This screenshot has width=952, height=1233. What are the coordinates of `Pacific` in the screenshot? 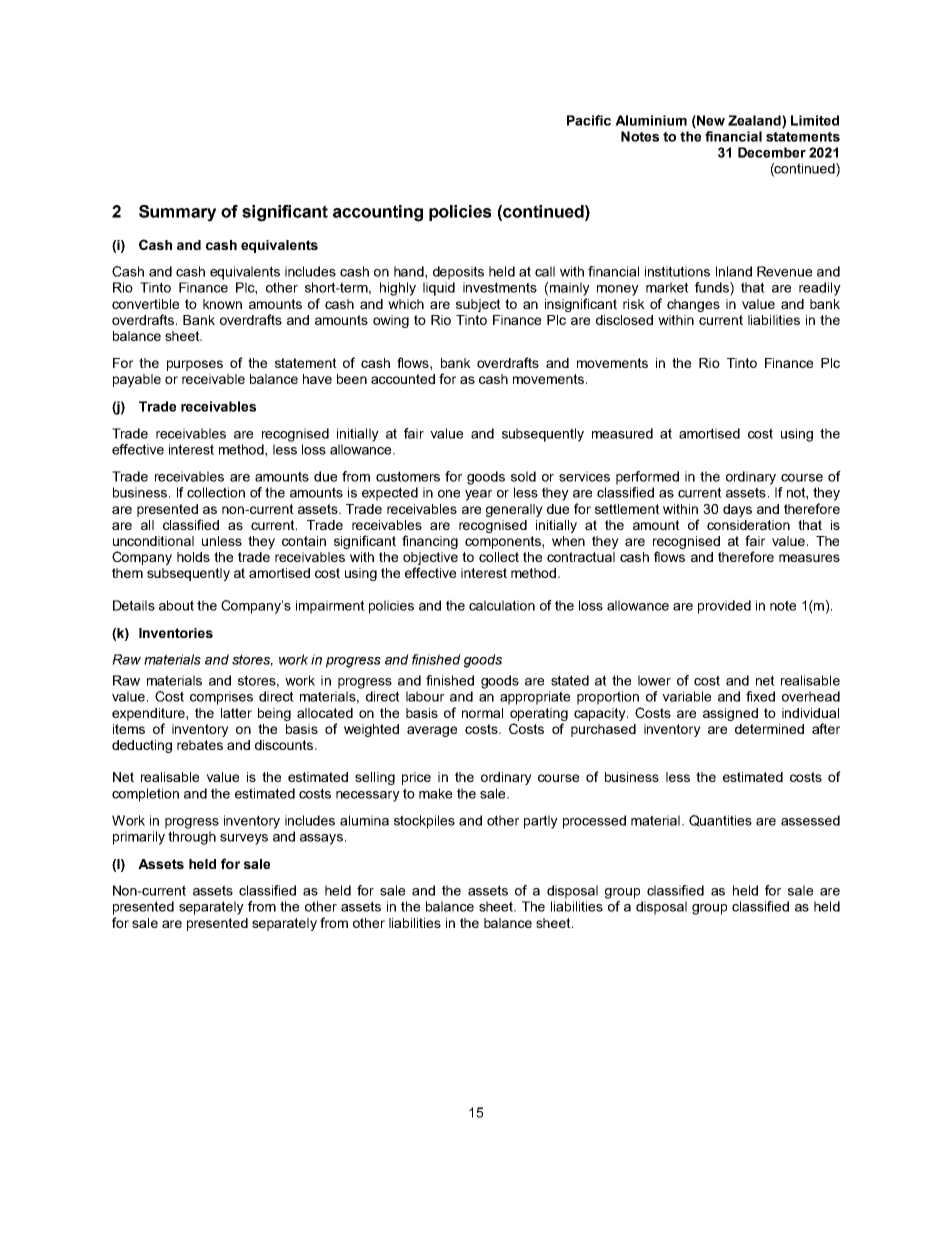 It's located at (589, 120).
